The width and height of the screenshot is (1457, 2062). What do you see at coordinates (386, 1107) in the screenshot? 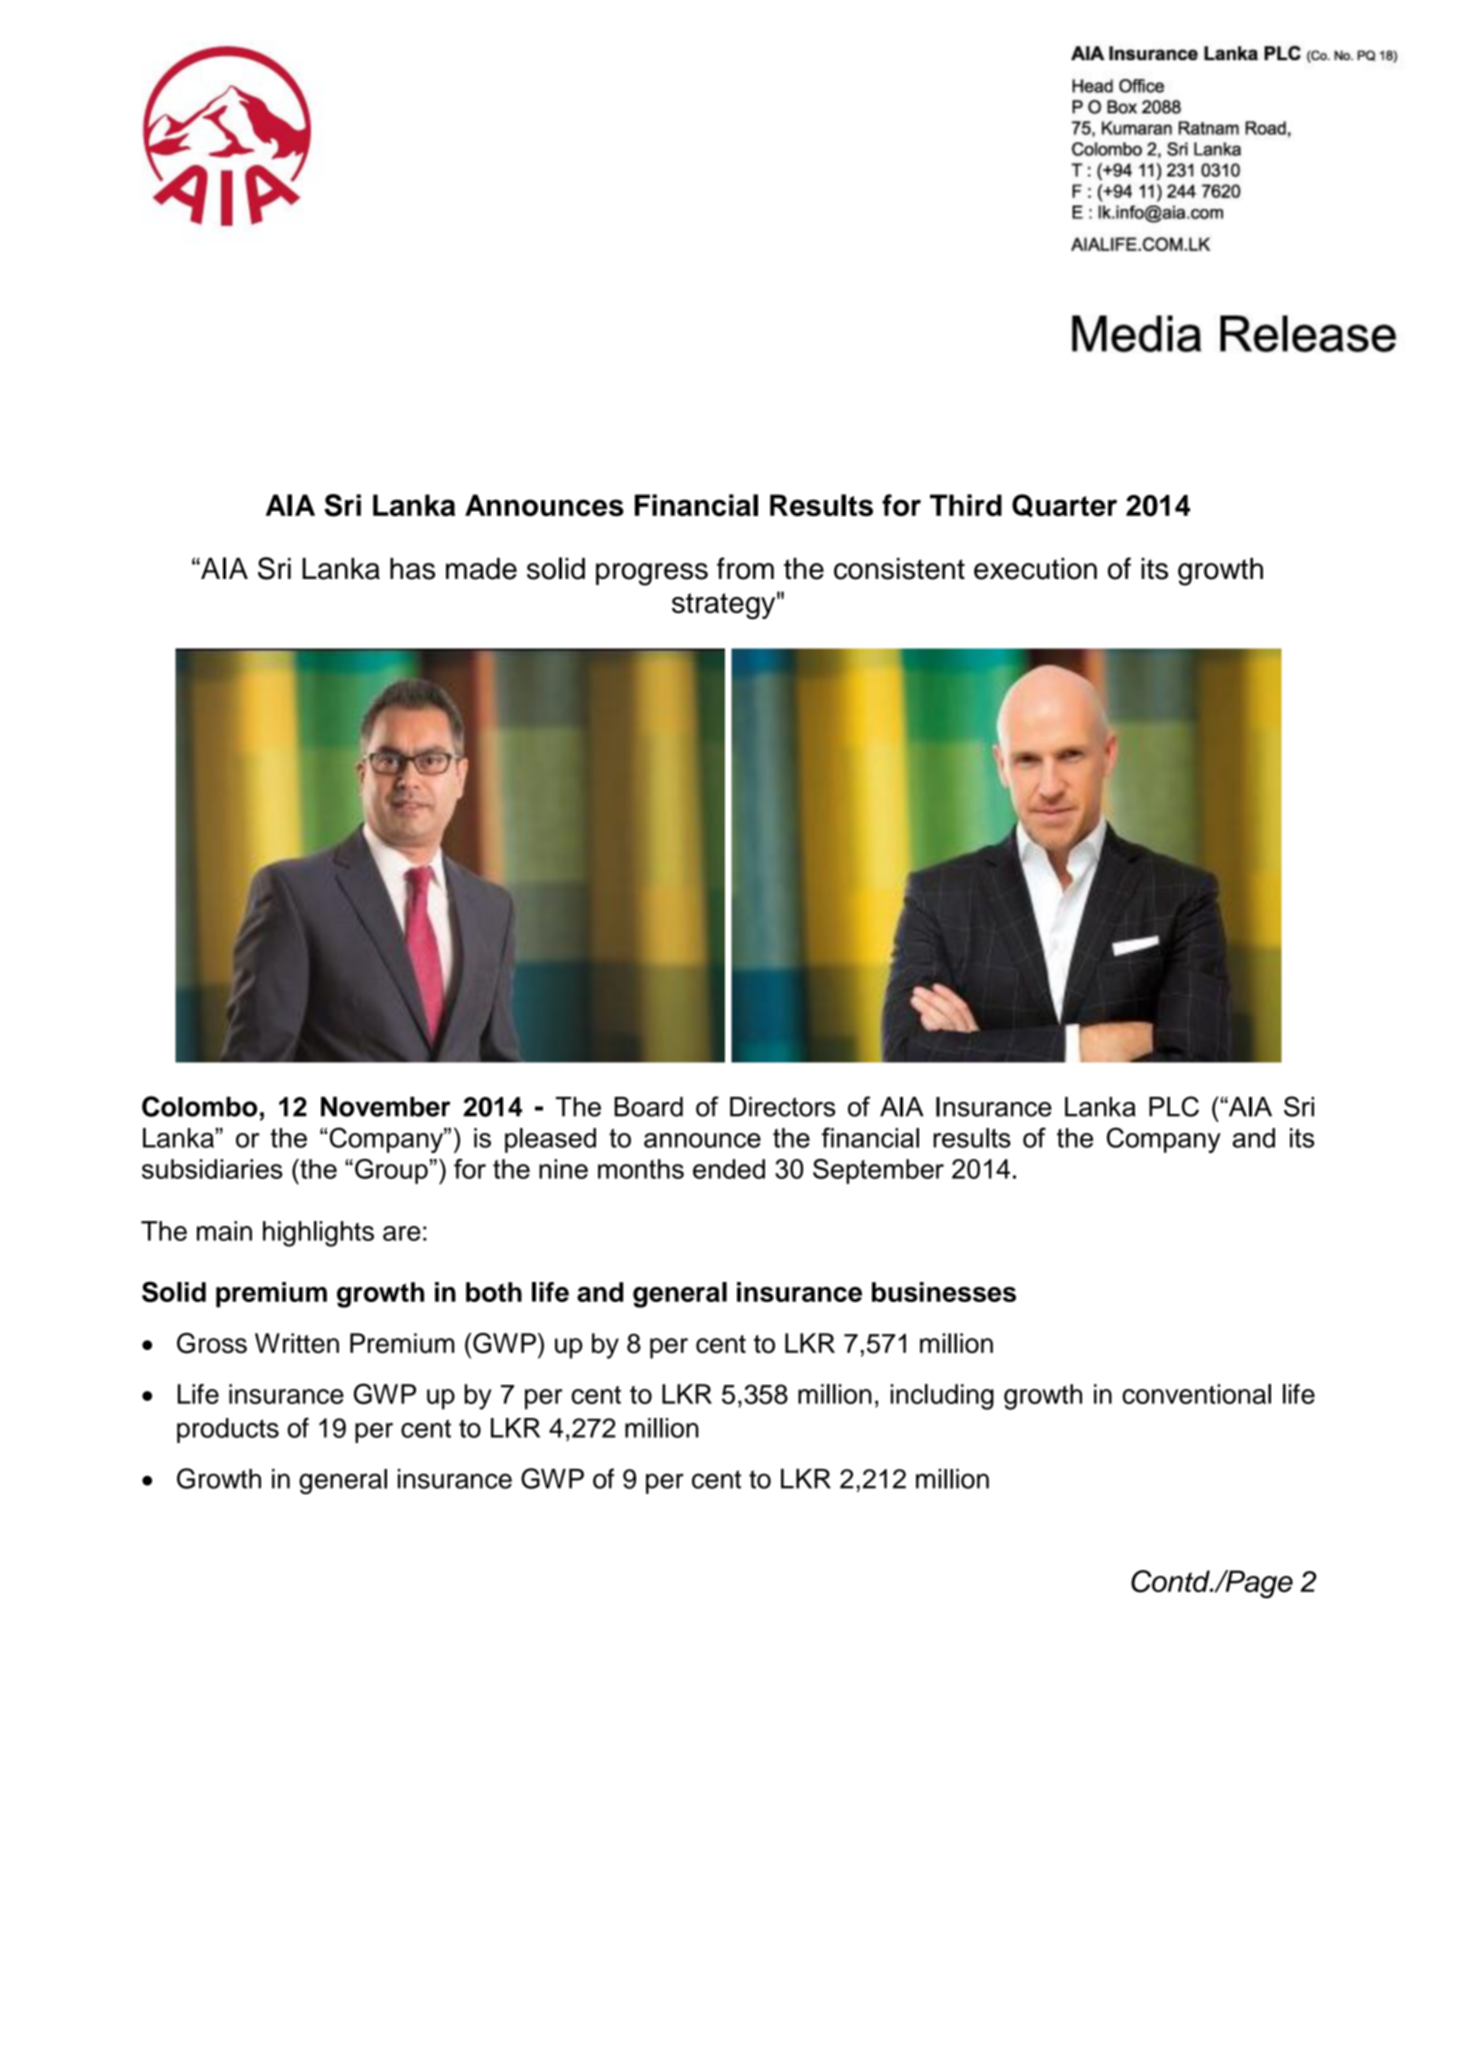
I see `November` at bounding box center [386, 1107].
